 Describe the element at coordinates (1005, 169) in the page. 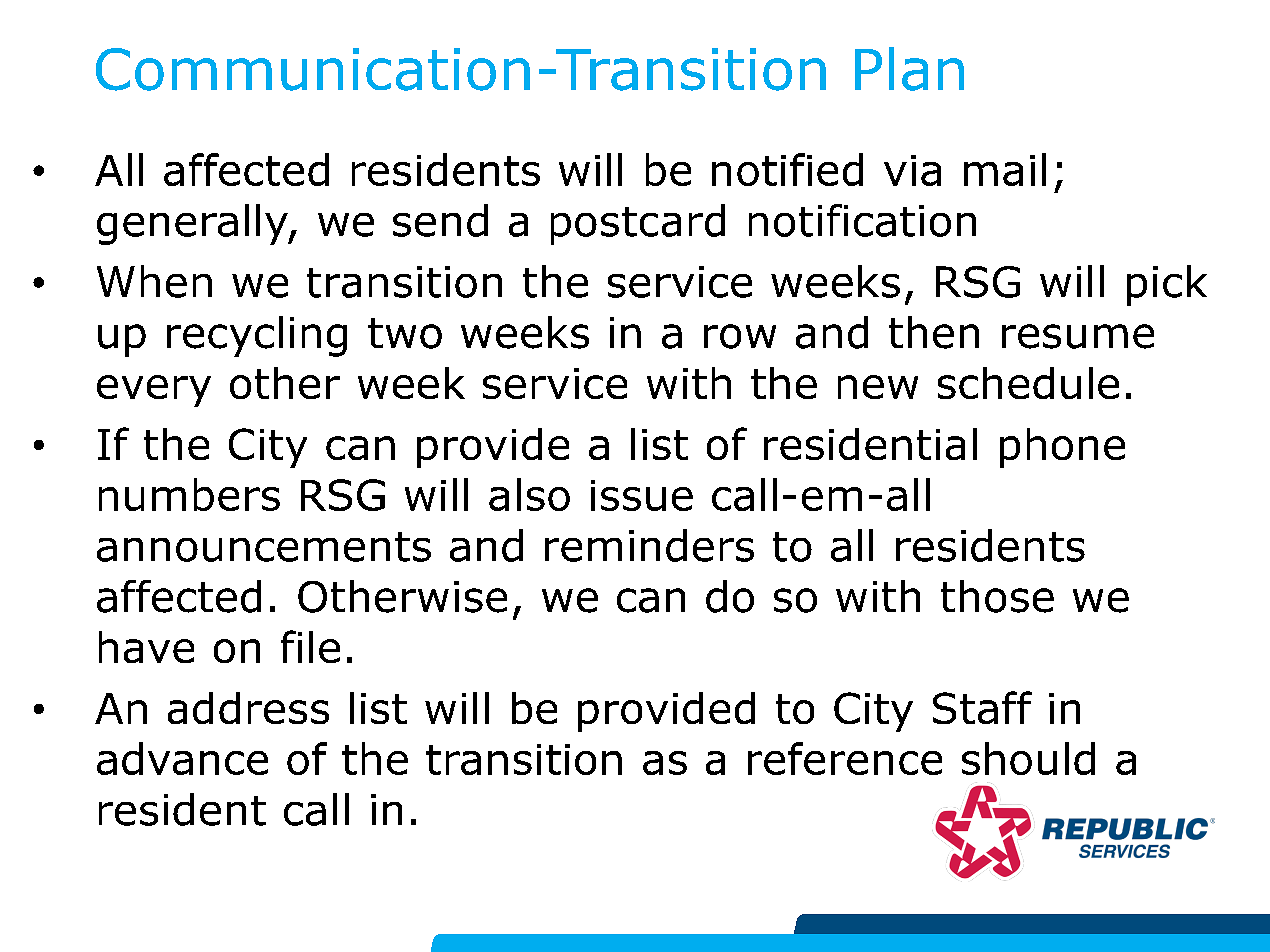

I see `mail` at that location.
